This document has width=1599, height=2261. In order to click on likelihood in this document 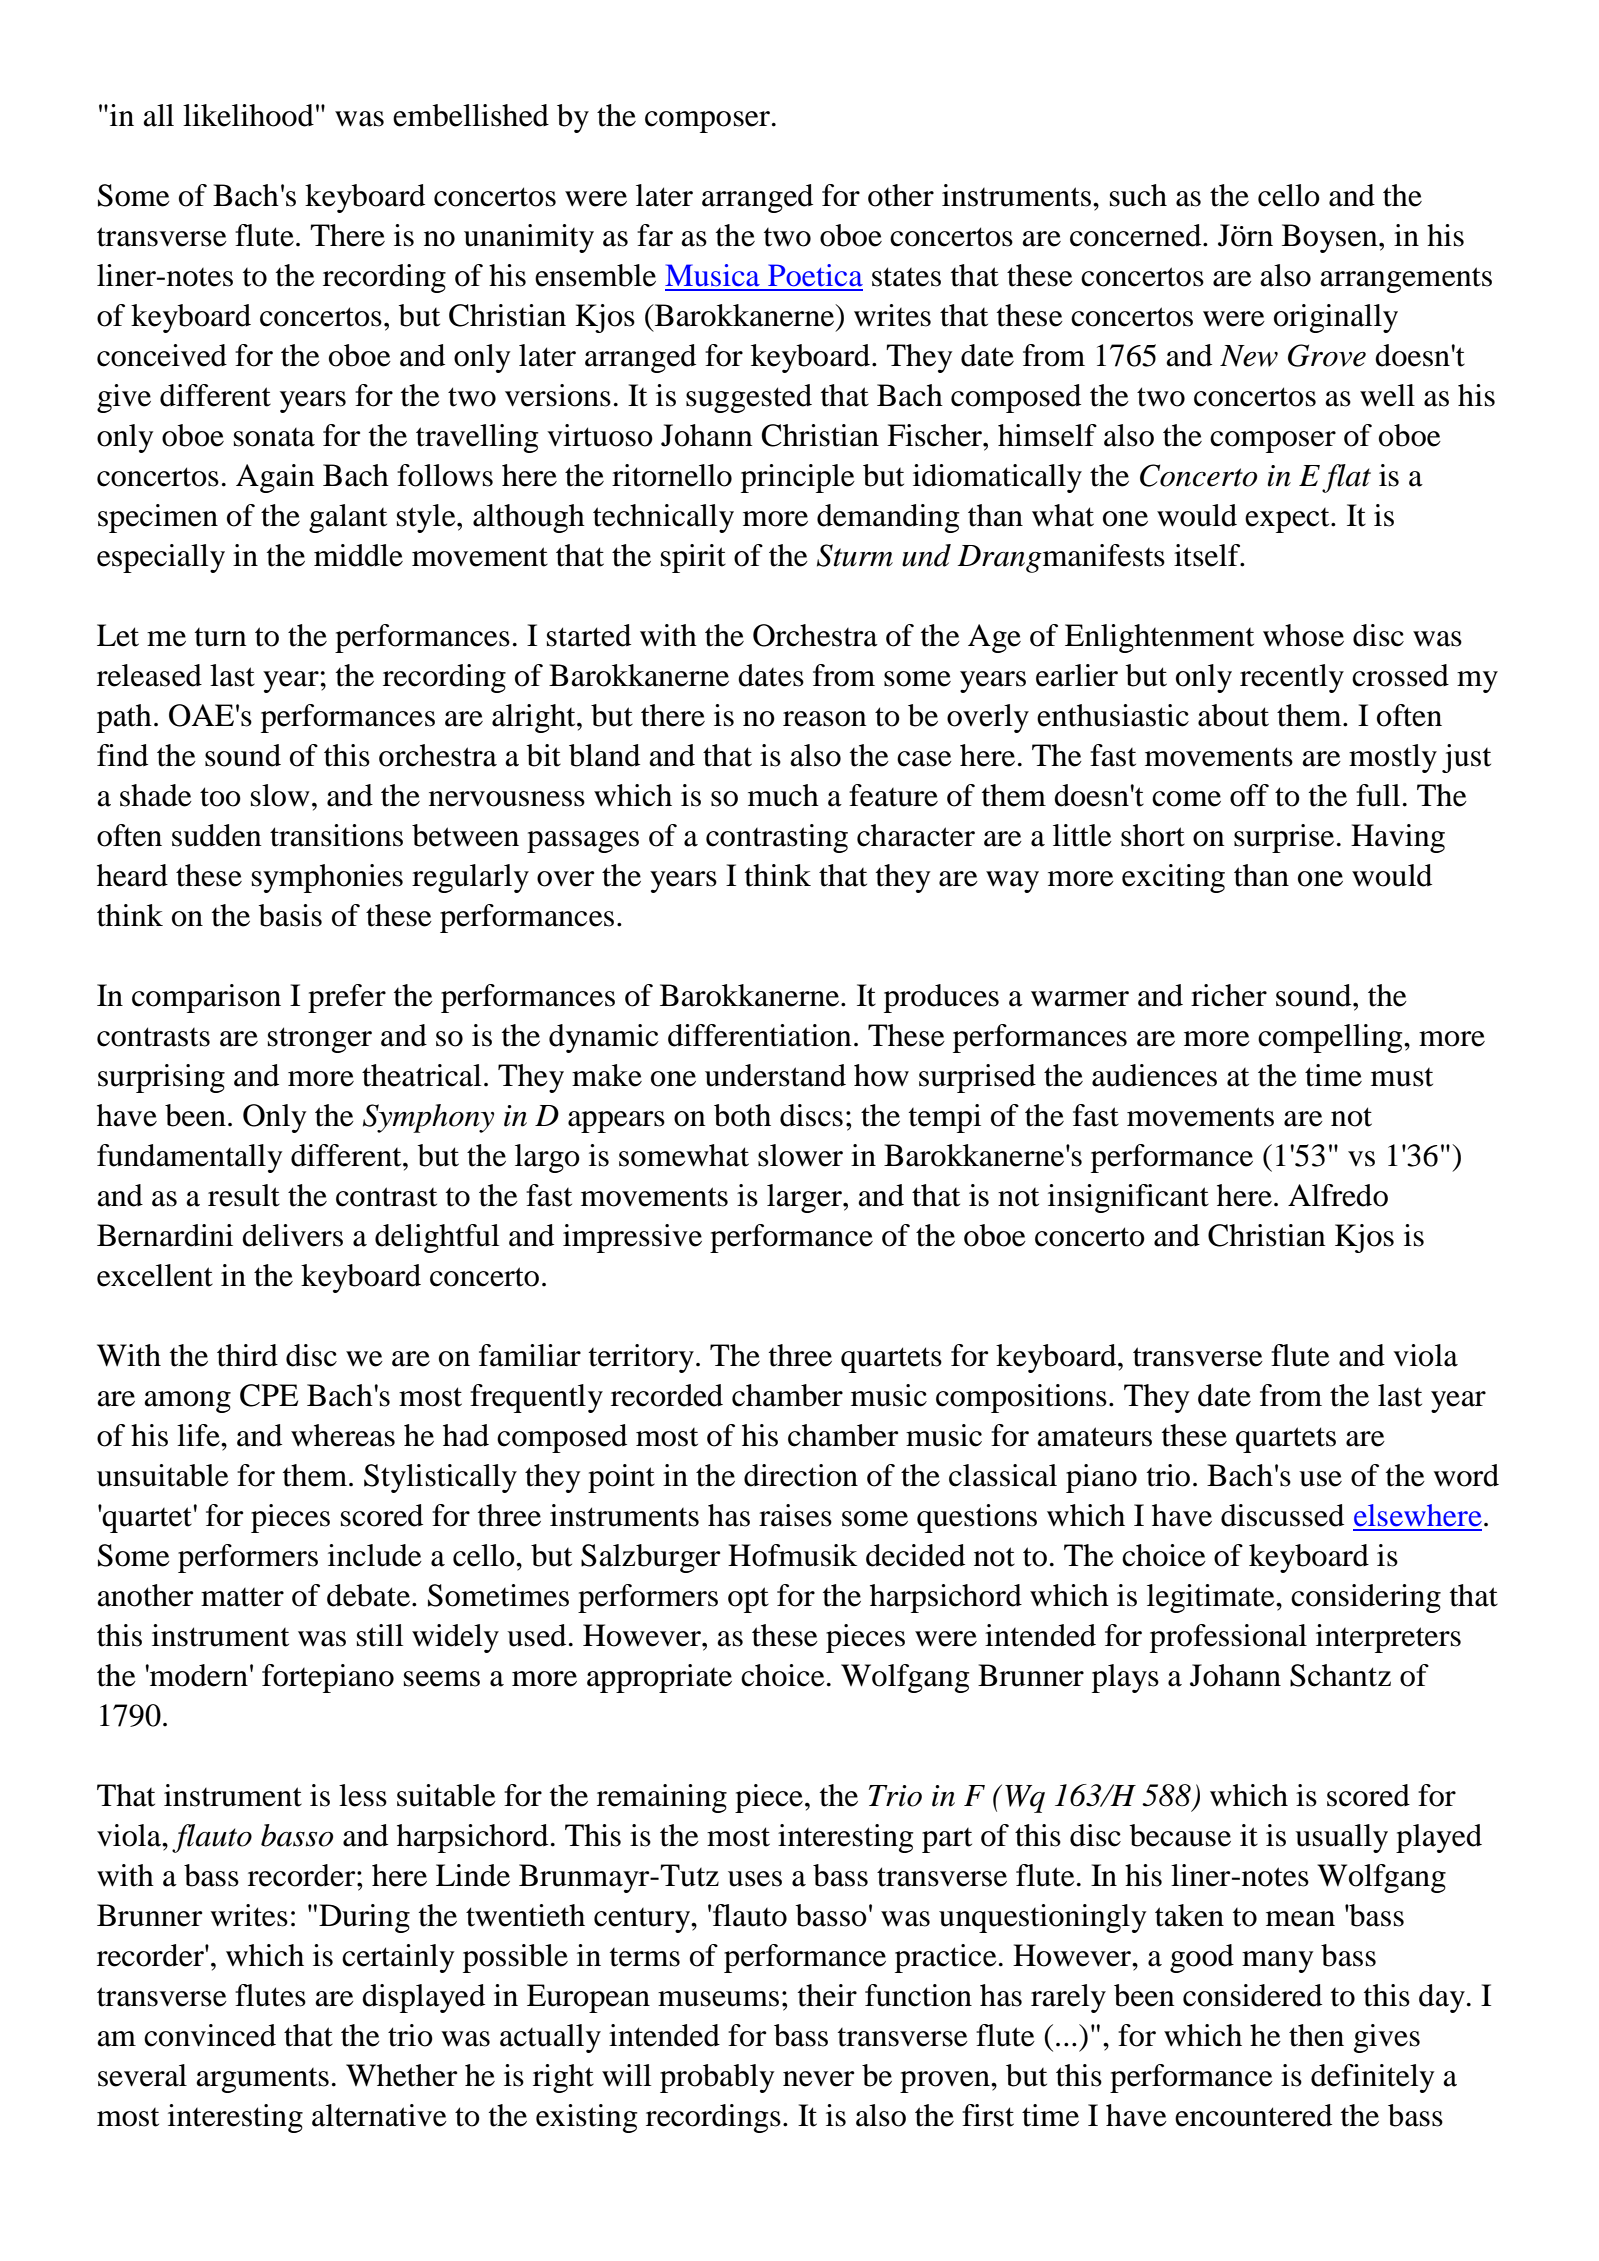, I will do `click(248, 115)`.
